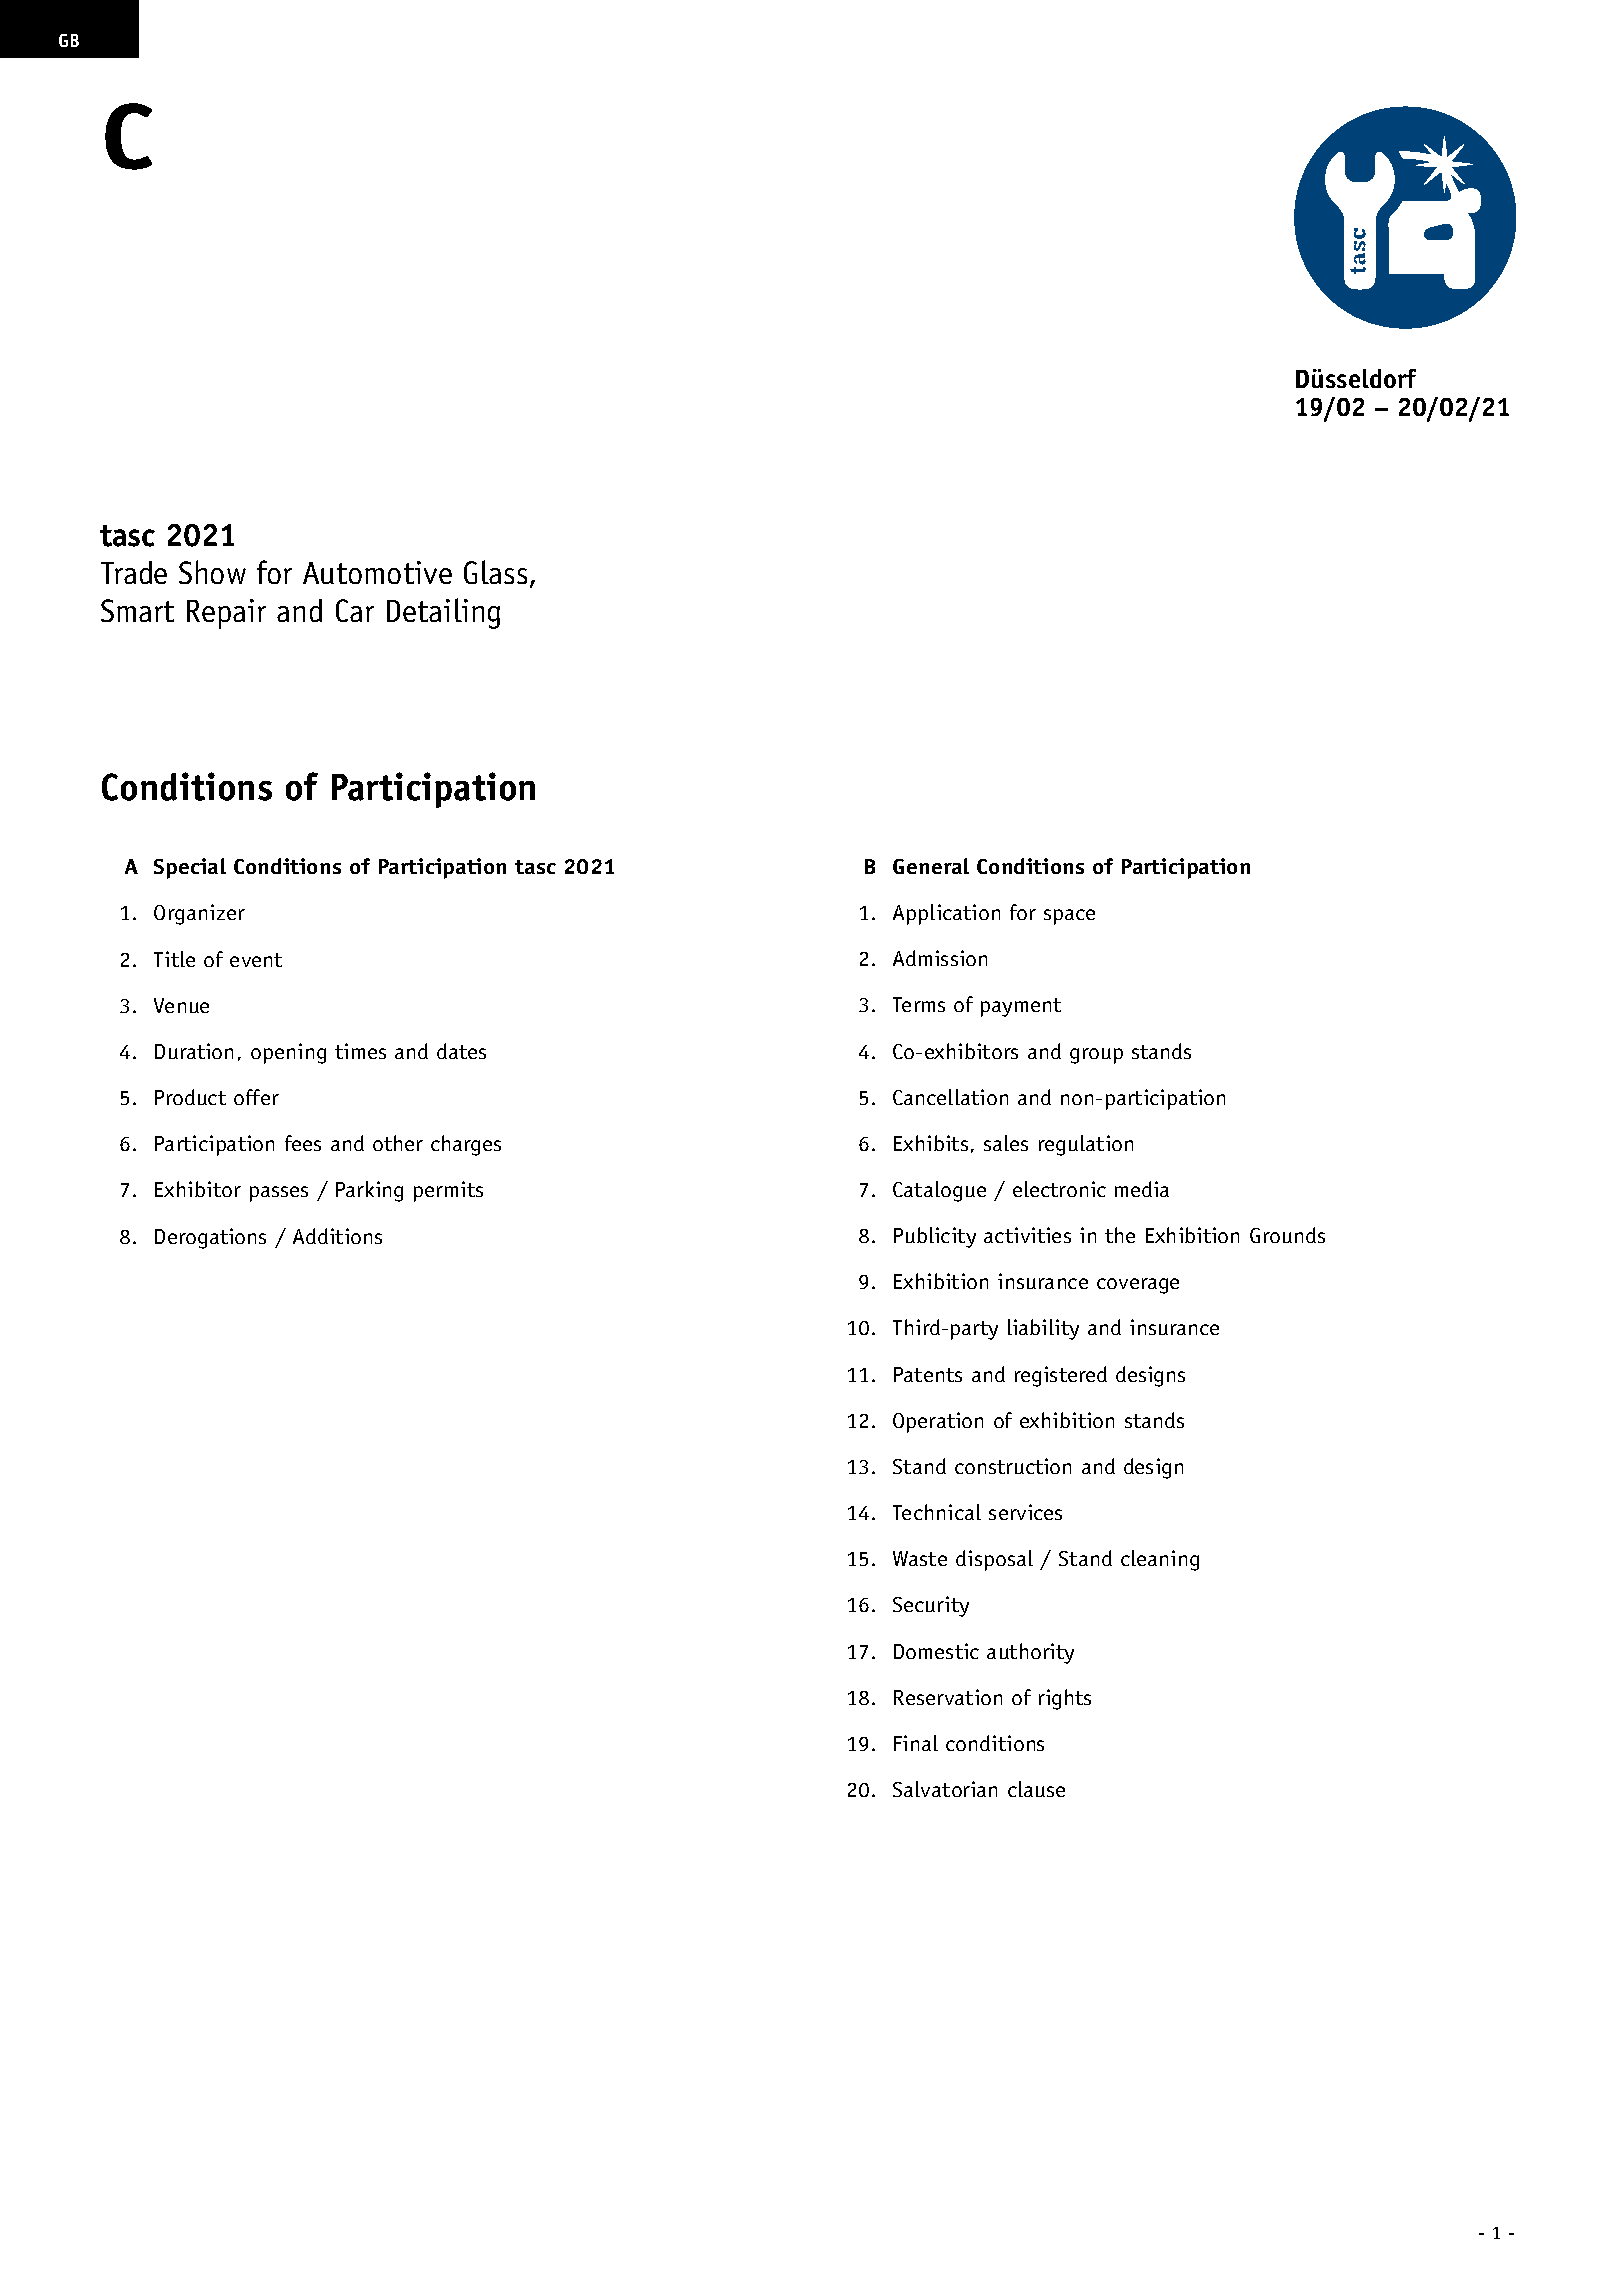 This screenshot has width=1616, height=2285. What do you see at coordinates (939, 1191) in the screenshot?
I see `Catalogue` at bounding box center [939, 1191].
